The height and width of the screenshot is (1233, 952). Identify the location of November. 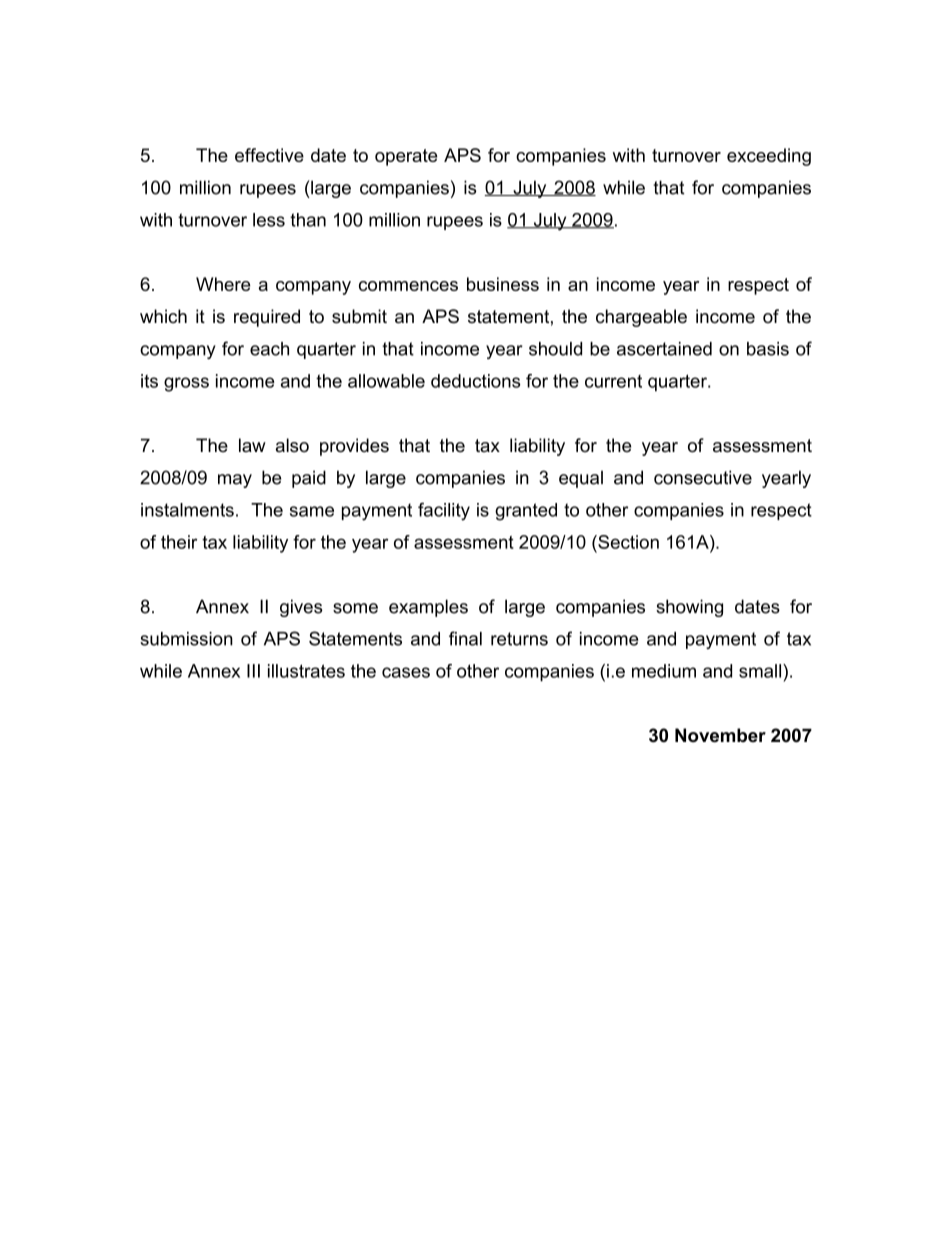
(720, 735).
